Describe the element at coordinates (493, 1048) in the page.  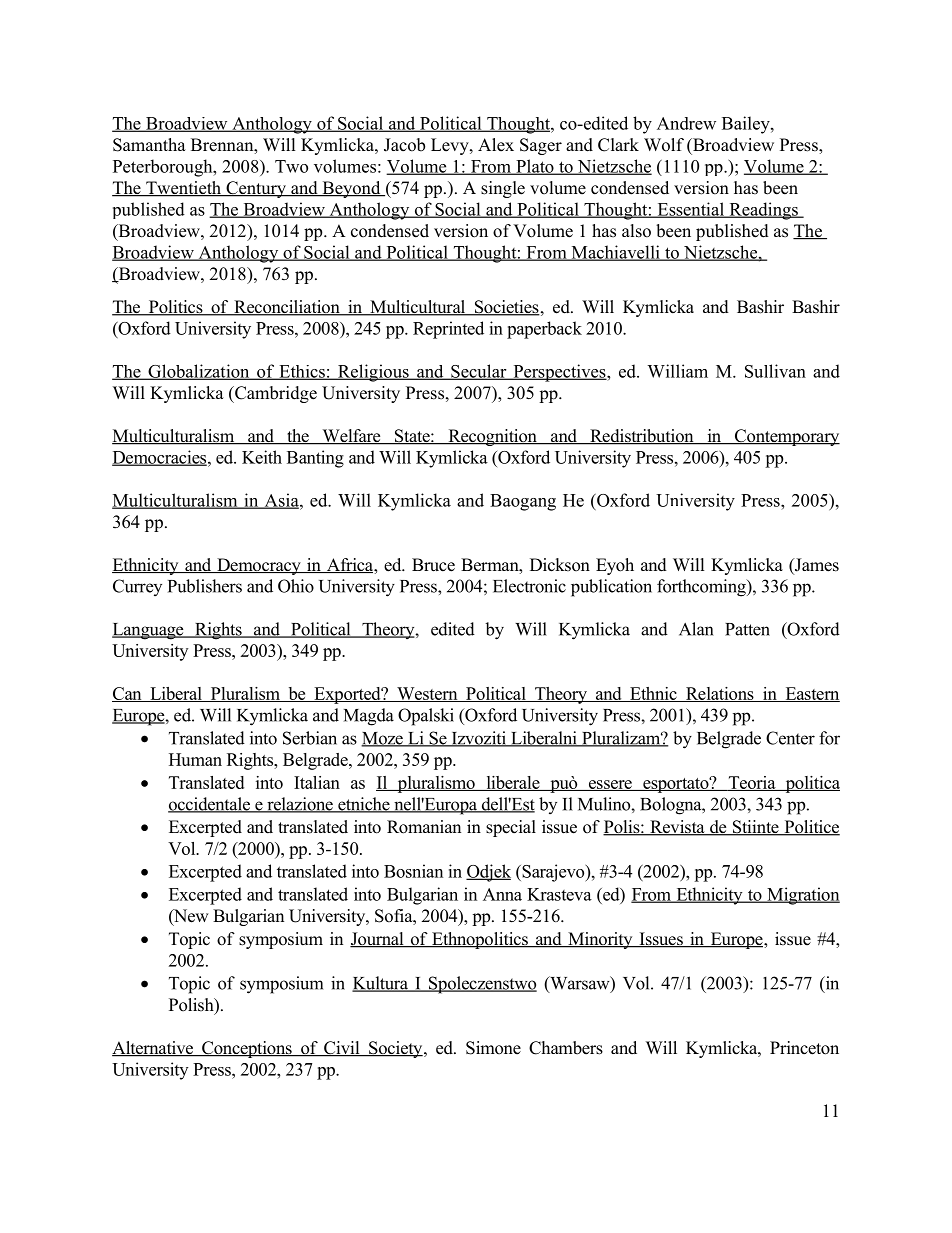
I see `Simone` at that location.
